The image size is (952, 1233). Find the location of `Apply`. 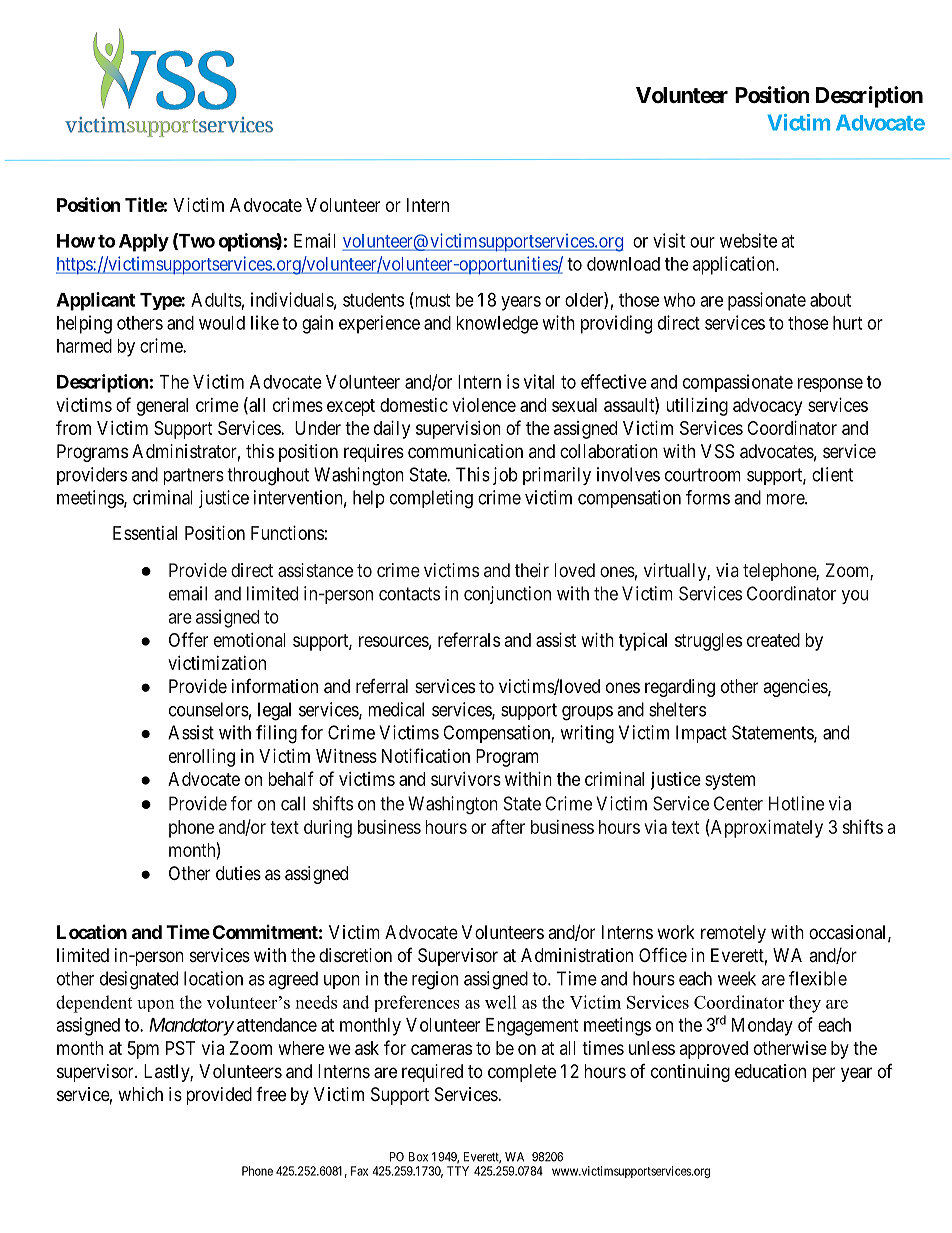

Apply is located at coordinates (144, 243).
